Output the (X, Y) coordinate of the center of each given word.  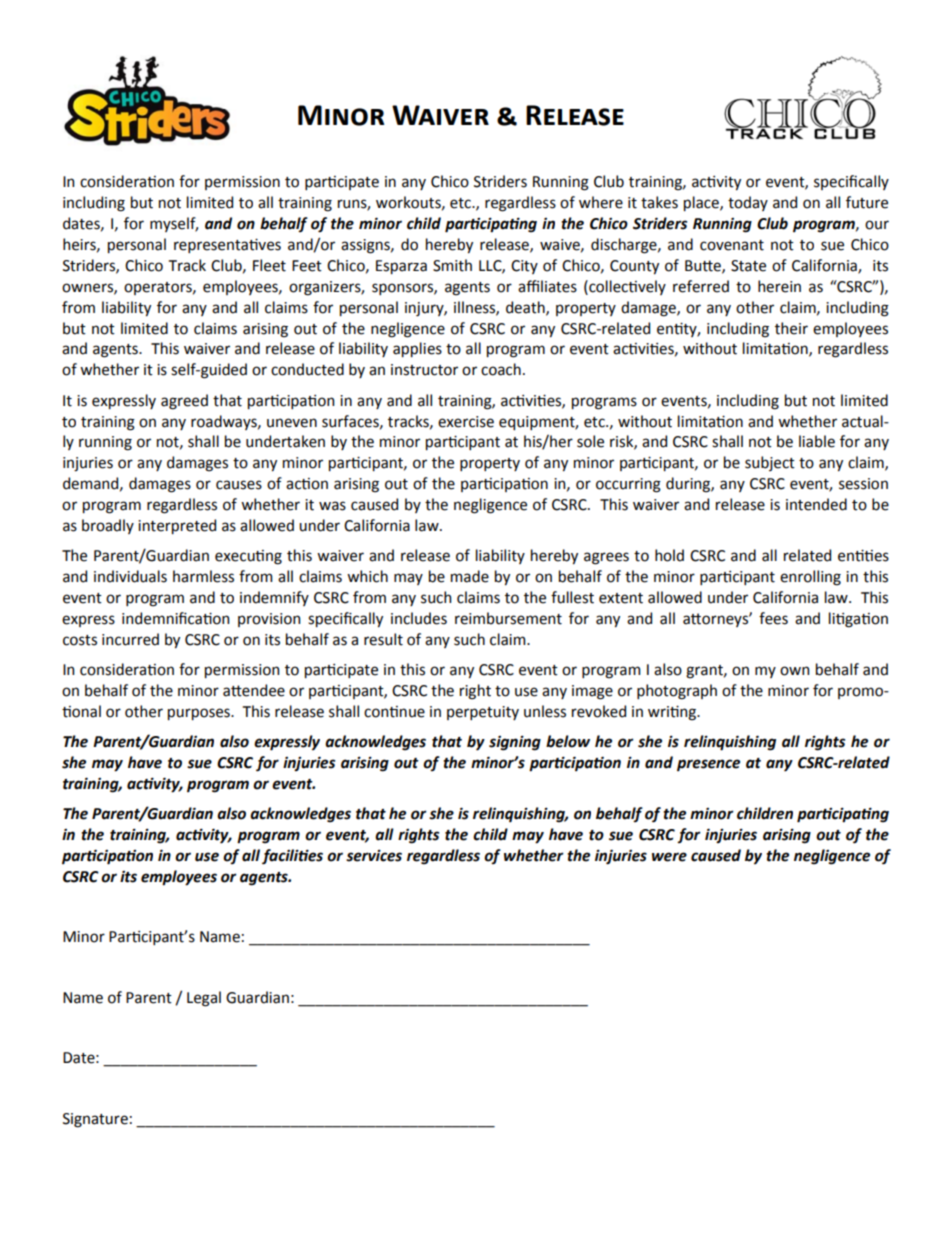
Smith (452, 265)
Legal (204, 999)
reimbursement (508, 618)
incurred (130, 639)
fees (773, 618)
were (669, 857)
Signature (95, 1120)
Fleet (269, 265)
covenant (732, 245)
